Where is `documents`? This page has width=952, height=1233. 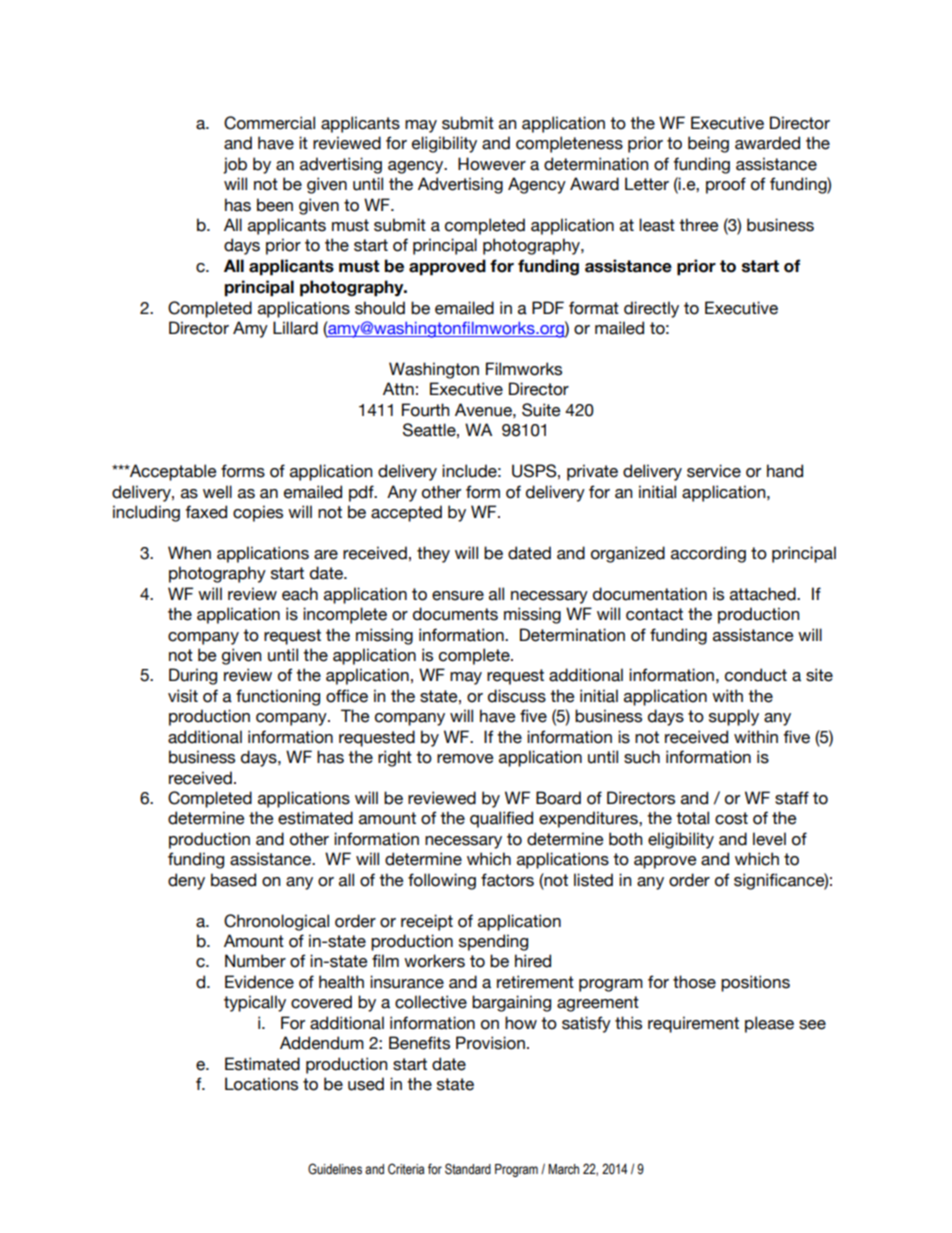 documents is located at coordinates (455, 614).
